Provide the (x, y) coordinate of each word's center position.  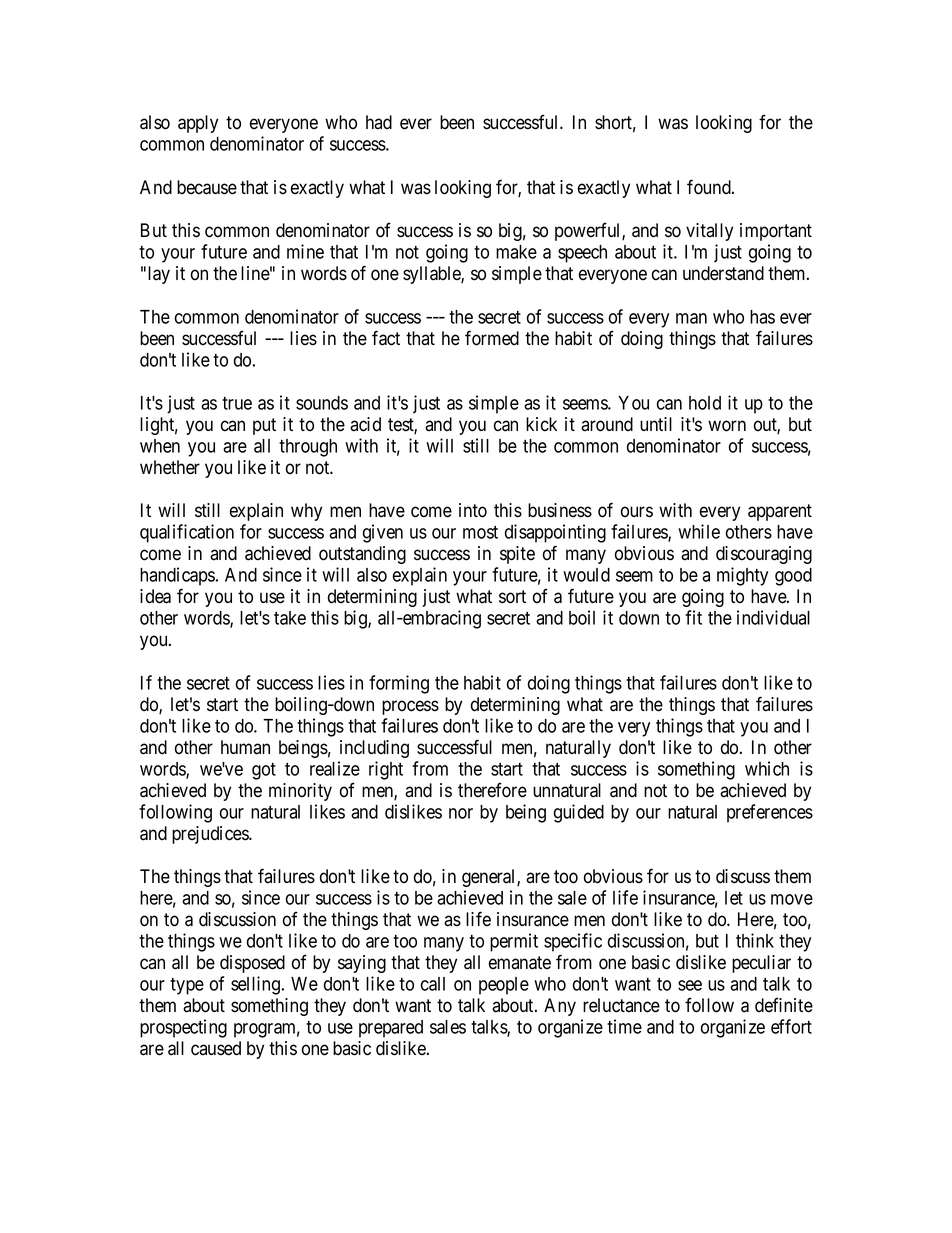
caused (216, 1048)
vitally (709, 232)
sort (512, 597)
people (504, 986)
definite (784, 1005)
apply (198, 124)
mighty (742, 576)
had (379, 122)
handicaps (177, 576)
